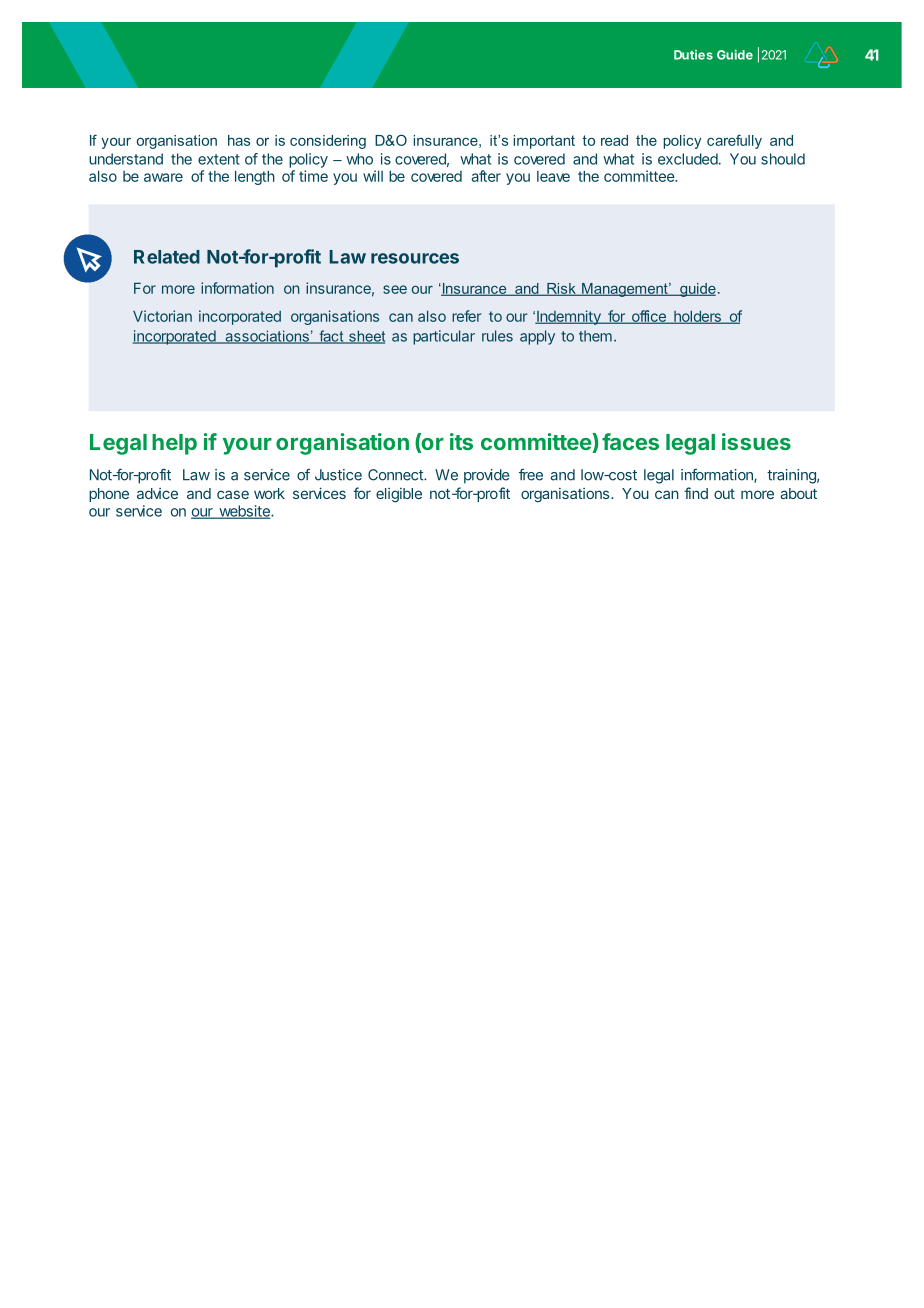  Describe the element at coordinates (544, 142) in the document. I see `important` at that location.
